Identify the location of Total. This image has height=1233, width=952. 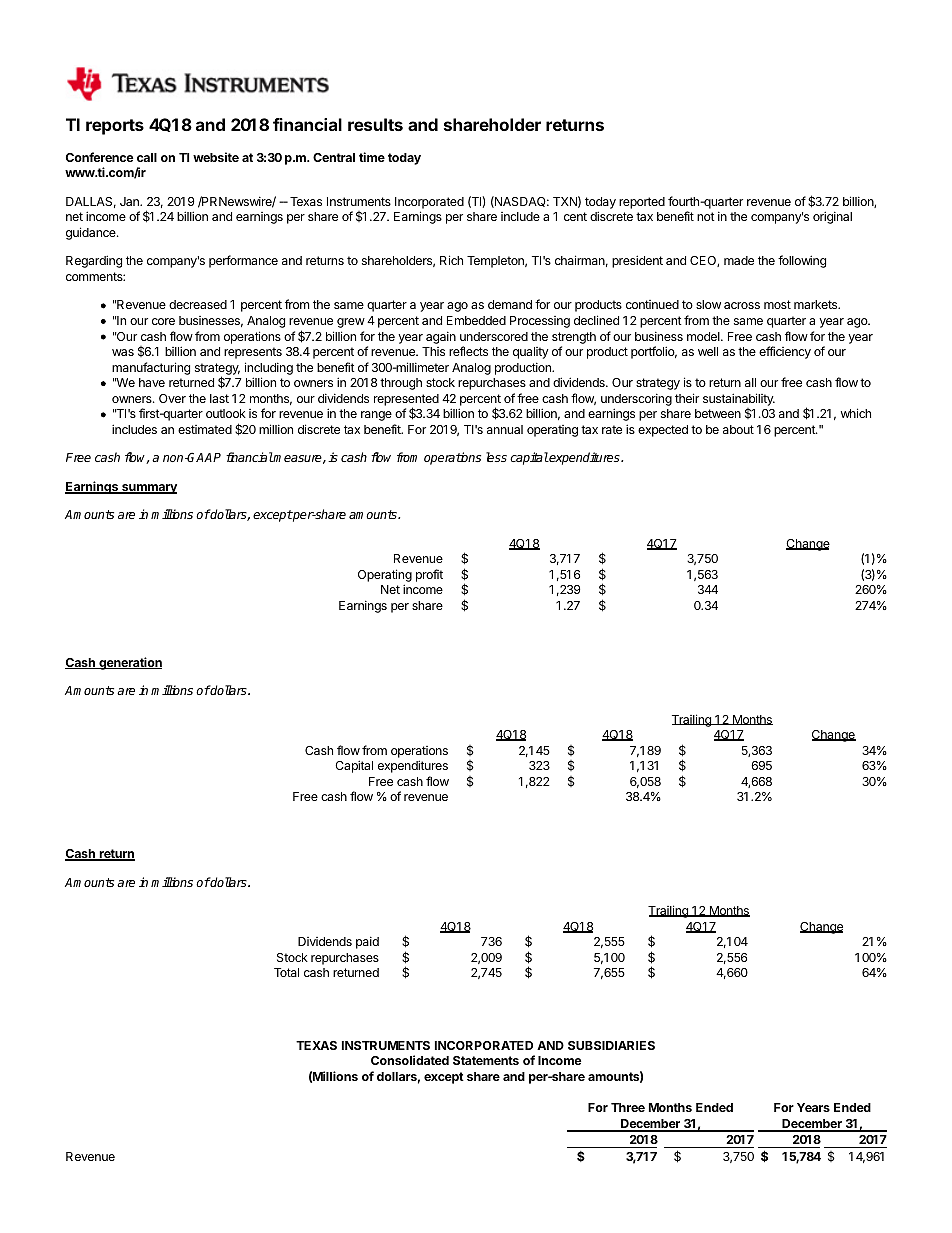
(286, 972).
